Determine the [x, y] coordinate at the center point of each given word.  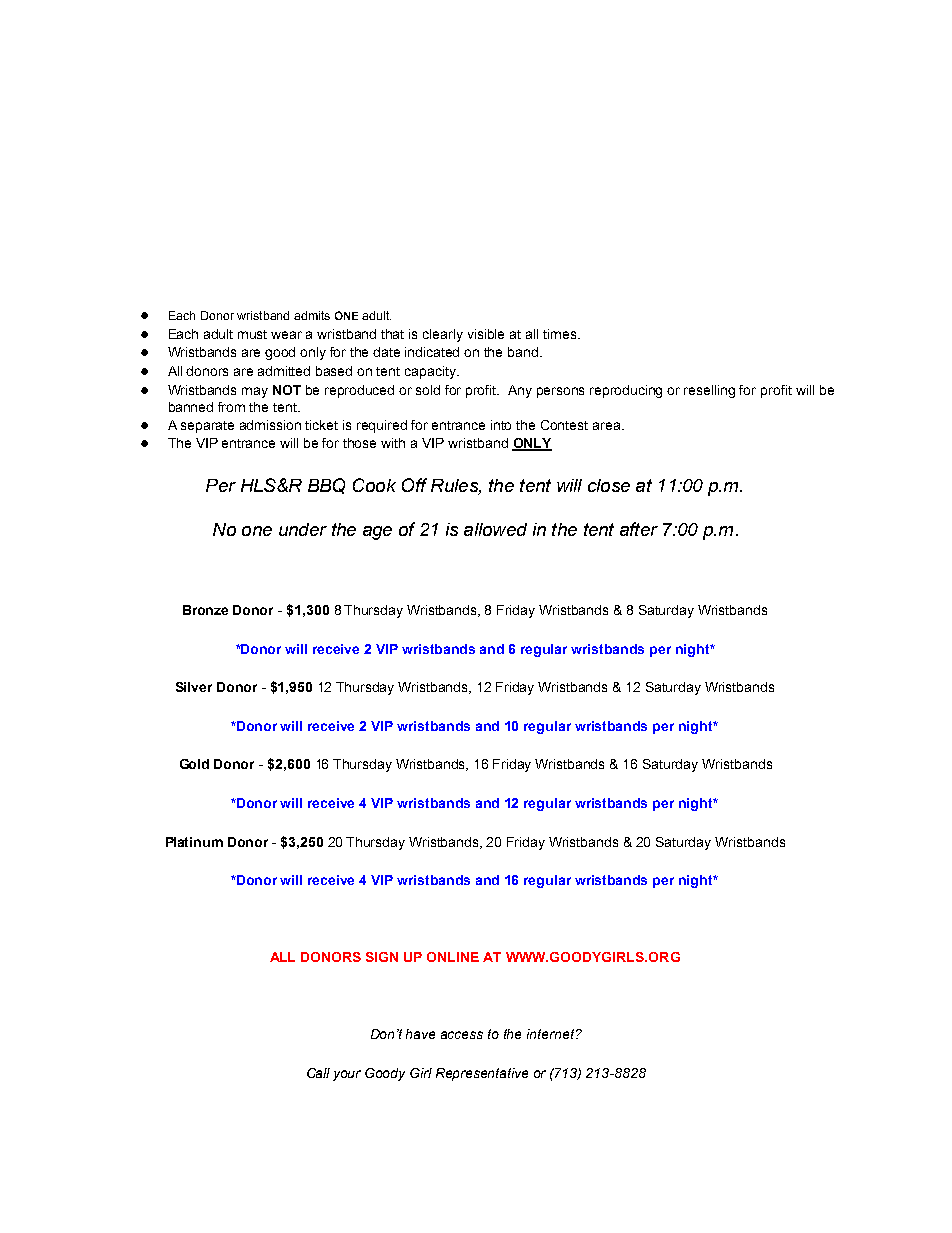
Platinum [194, 842]
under [303, 529]
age [377, 533]
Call [318, 1073]
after [639, 529]
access [462, 1035]
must [252, 334]
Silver [194, 687]
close [609, 485]
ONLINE [453, 957]
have [420, 1034]
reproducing [626, 391]
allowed [495, 529]
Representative [482, 1074]
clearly [443, 335]
